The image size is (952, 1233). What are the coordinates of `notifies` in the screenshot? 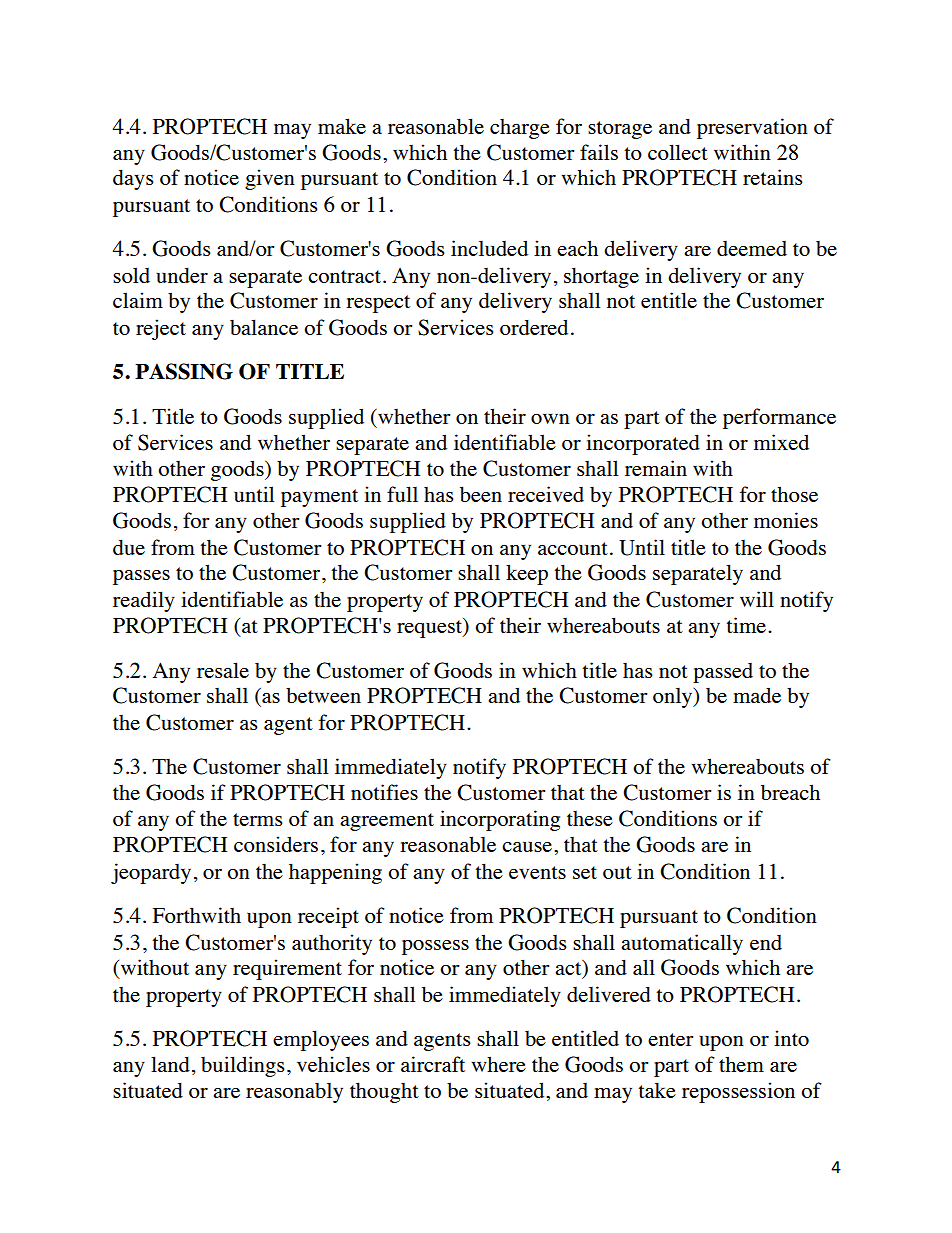 It's located at (384, 792).
